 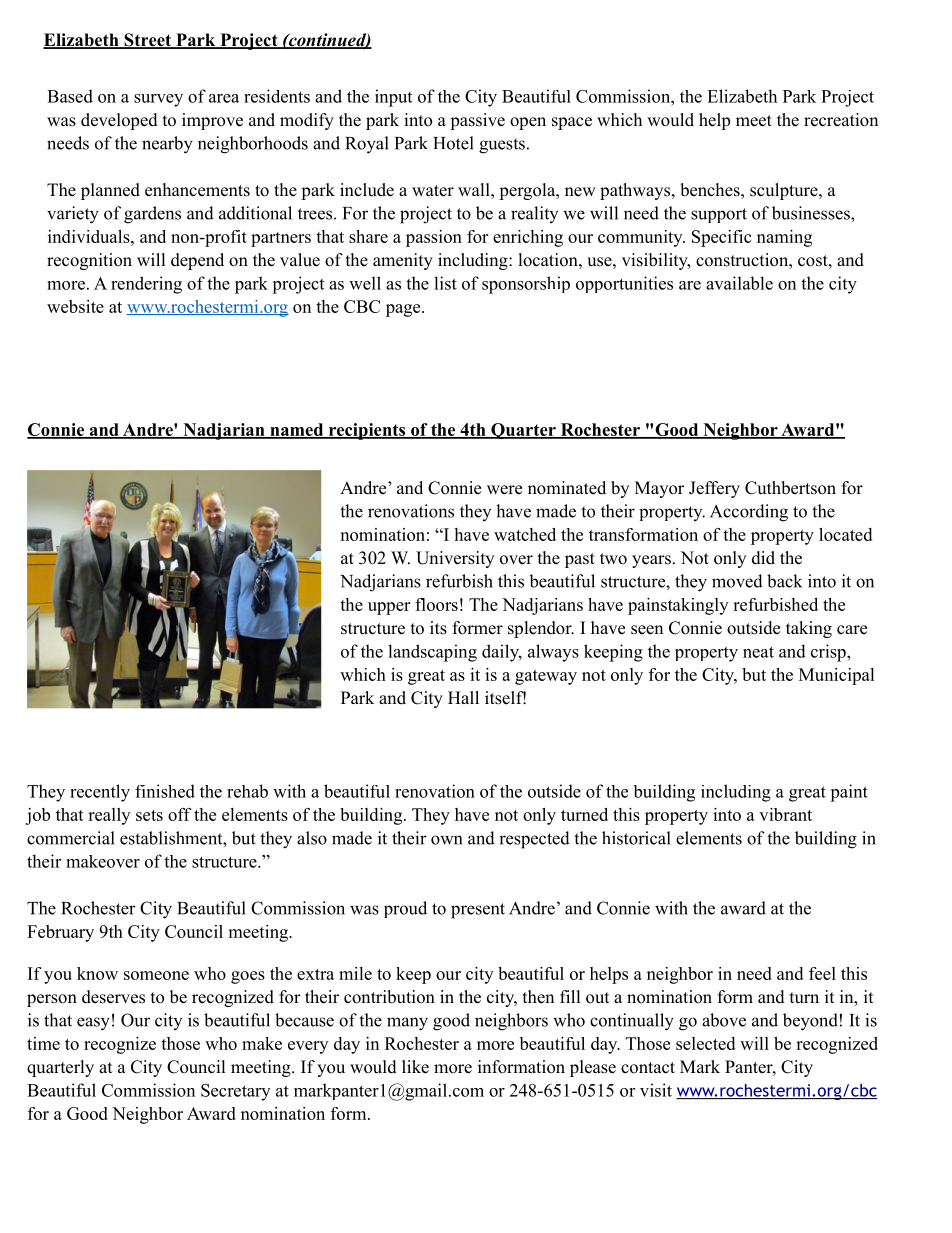 I want to click on page, so click(x=404, y=310).
